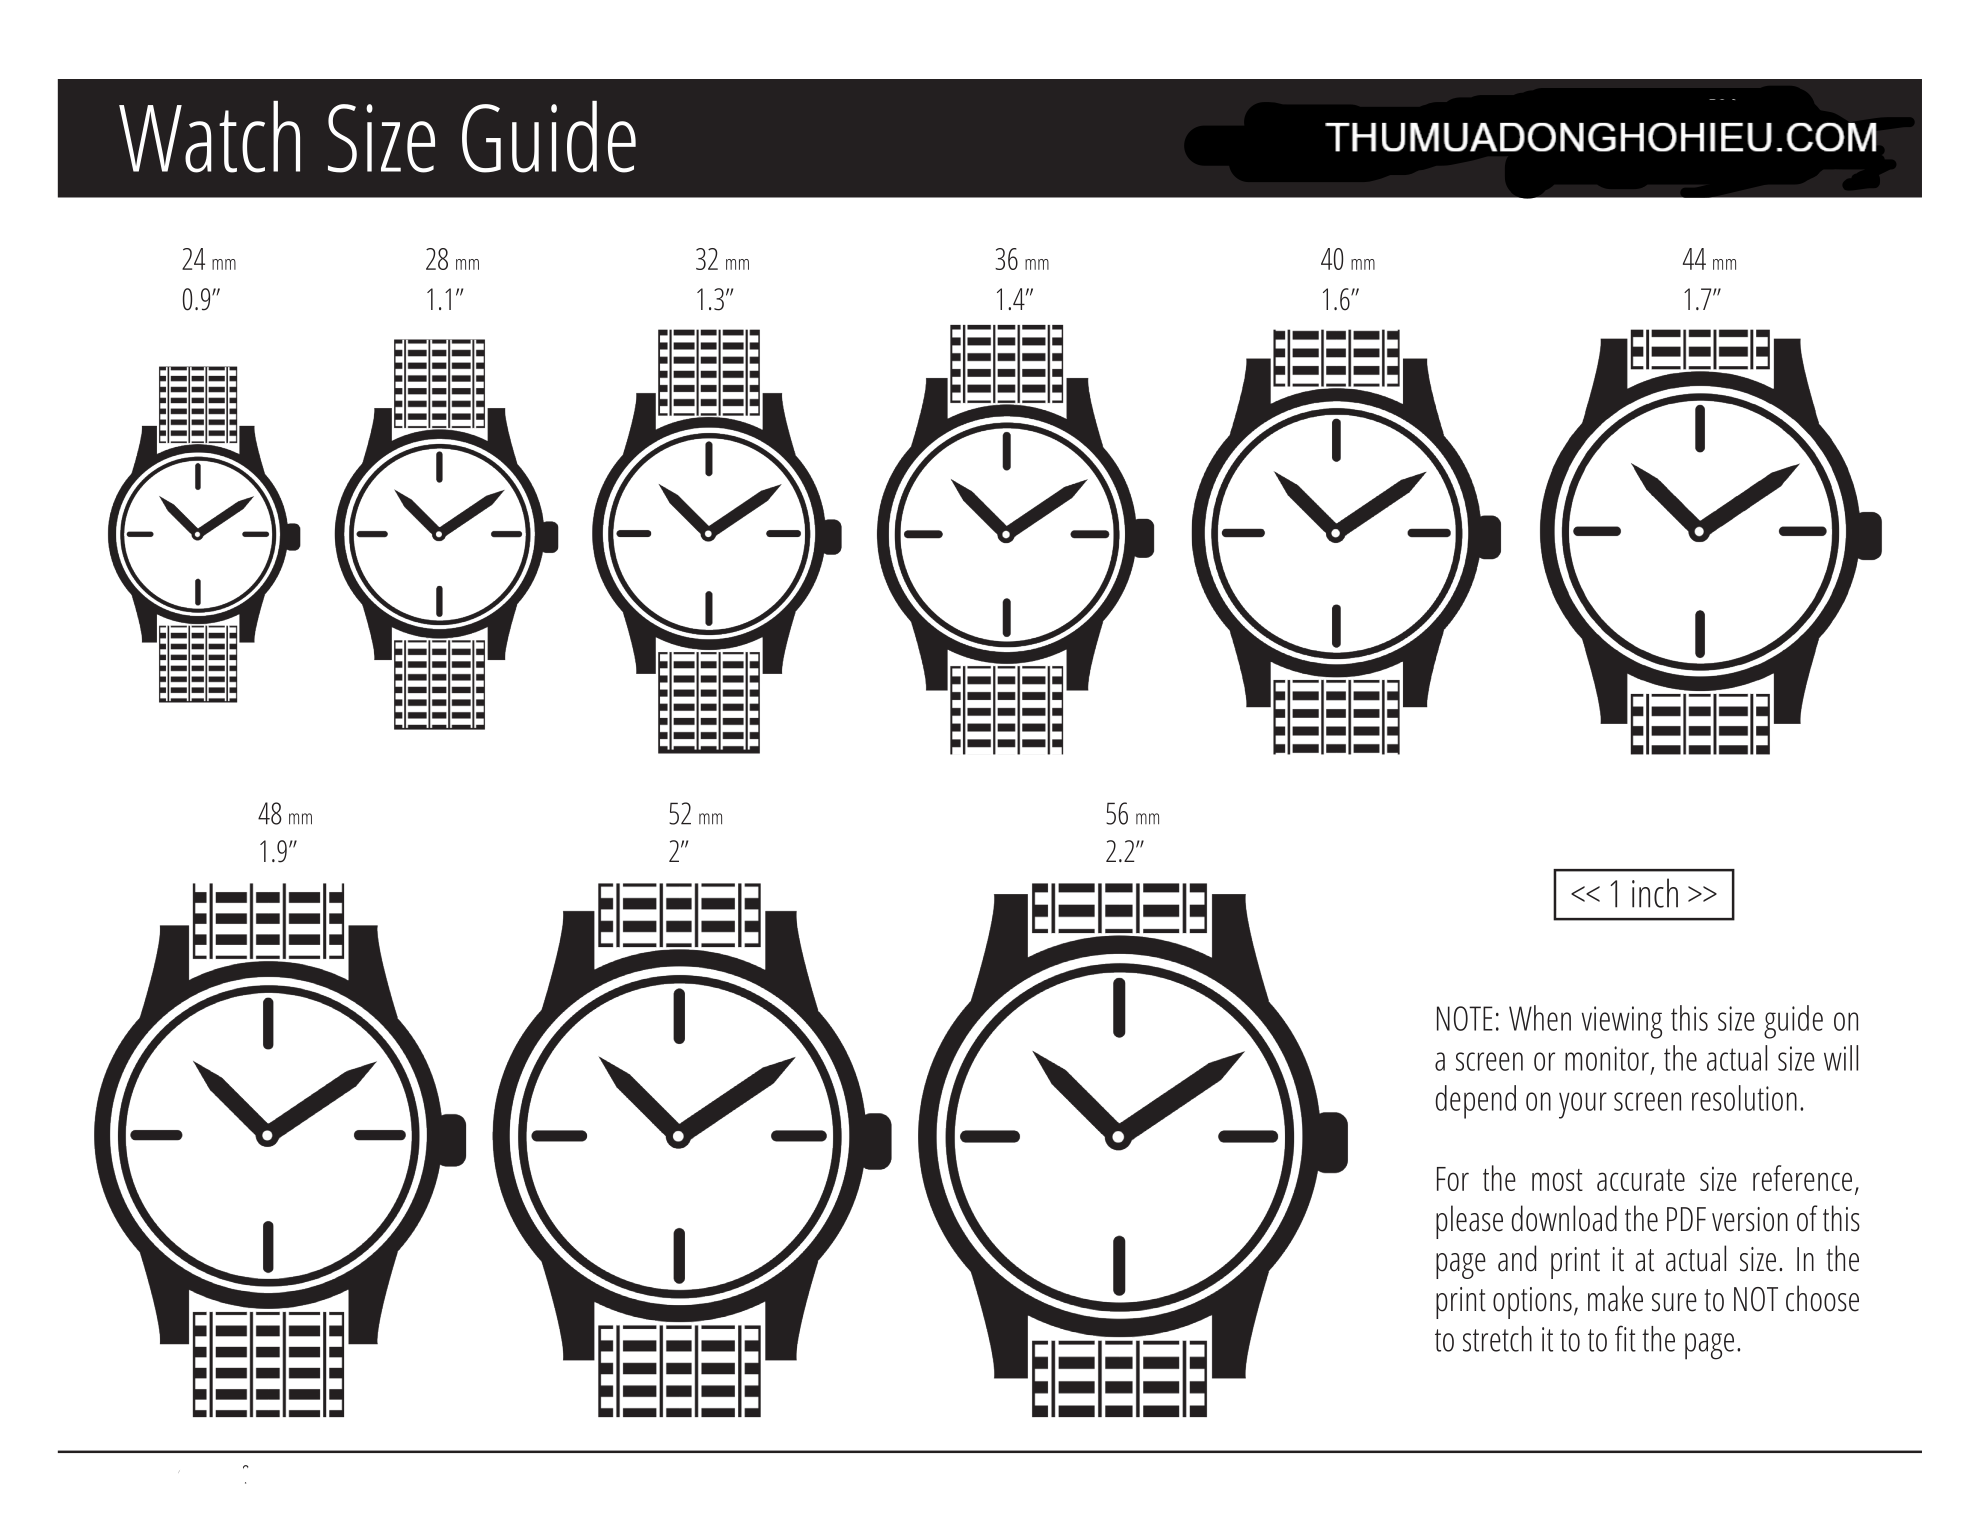  What do you see at coordinates (1465, 1018) in the image?
I see `NOTE` at bounding box center [1465, 1018].
